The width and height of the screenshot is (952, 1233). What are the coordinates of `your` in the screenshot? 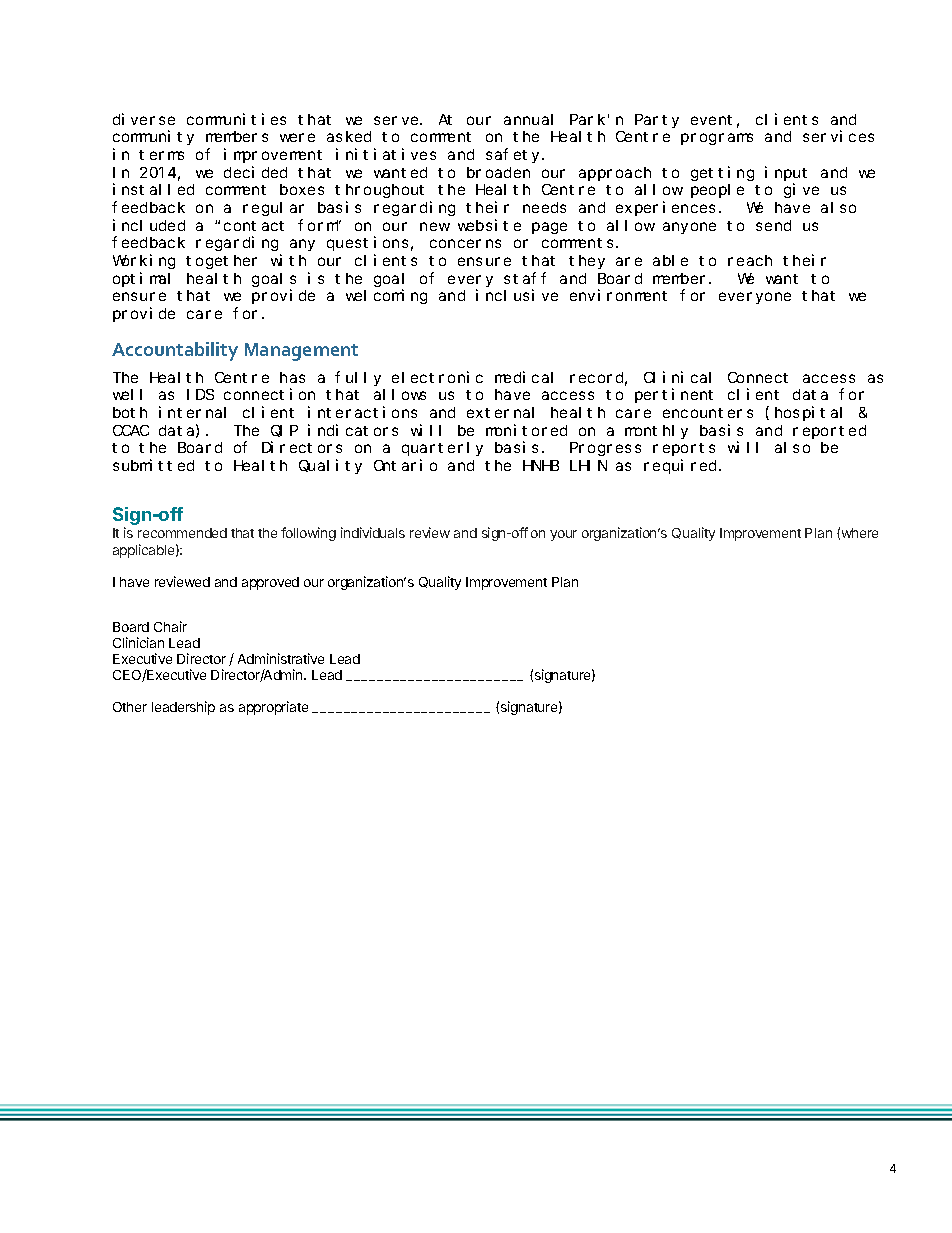 It's located at (563, 535).
